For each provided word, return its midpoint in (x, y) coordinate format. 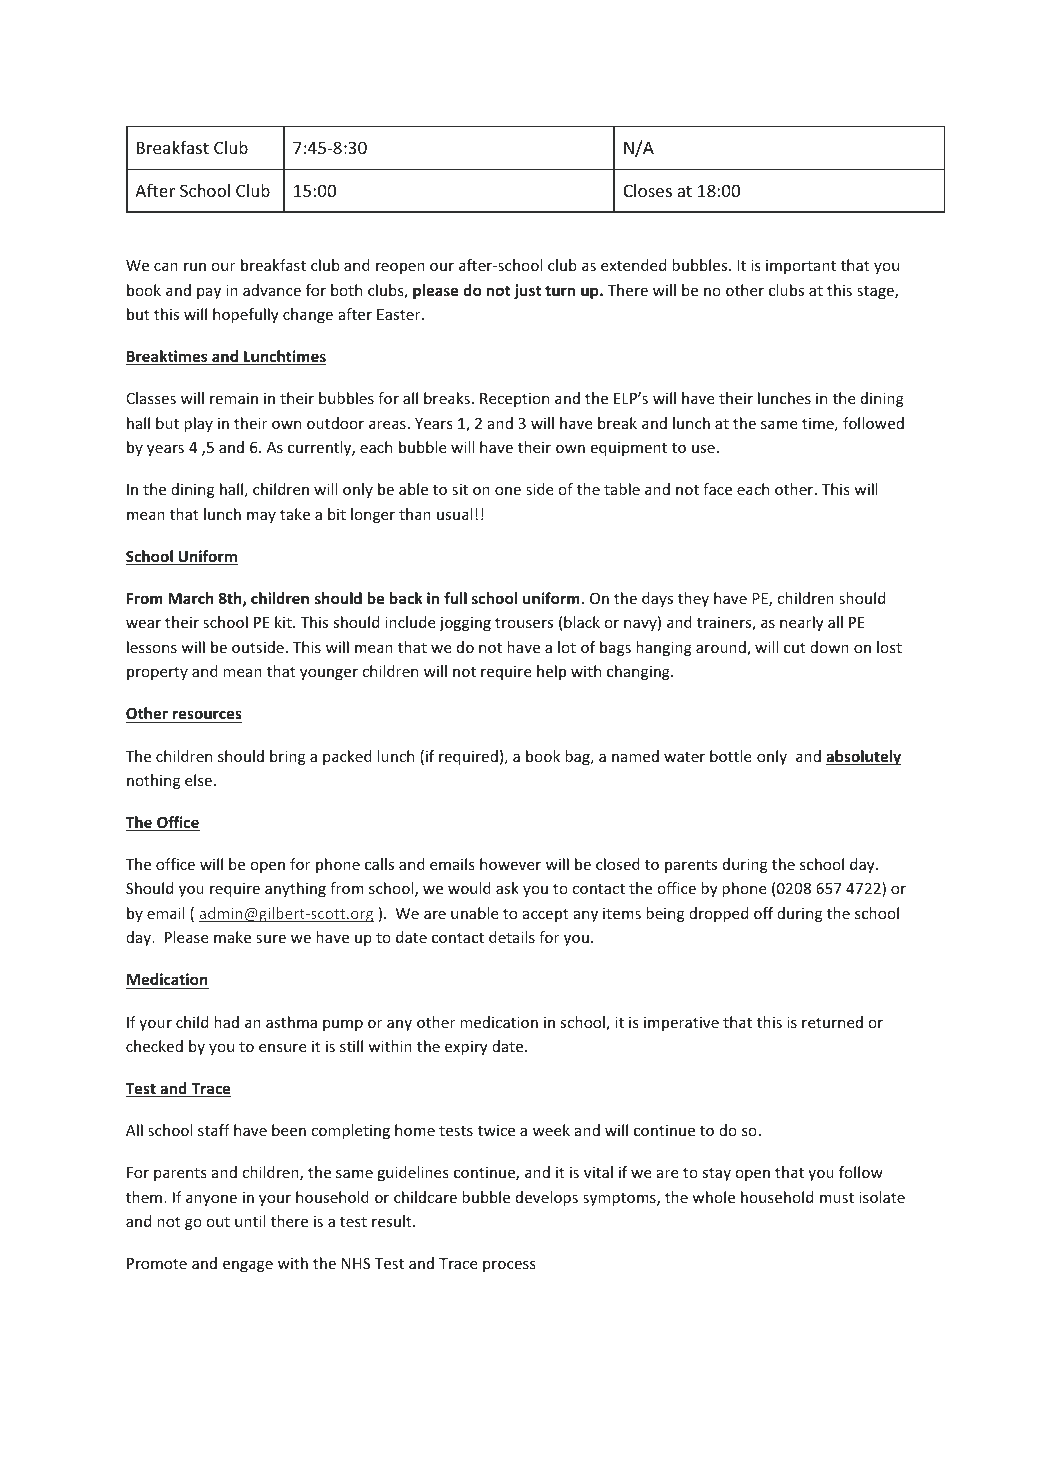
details (512, 937)
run (195, 266)
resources (206, 716)
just (527, 291)
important (801, 267)
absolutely (863, 757)
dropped (718, 914)
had (226, 1022)
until (250, 1221)
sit (460, 489)
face (717, 489)
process (509, 1266)
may (261, 517)
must (837, 1198)
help (551, 672)
